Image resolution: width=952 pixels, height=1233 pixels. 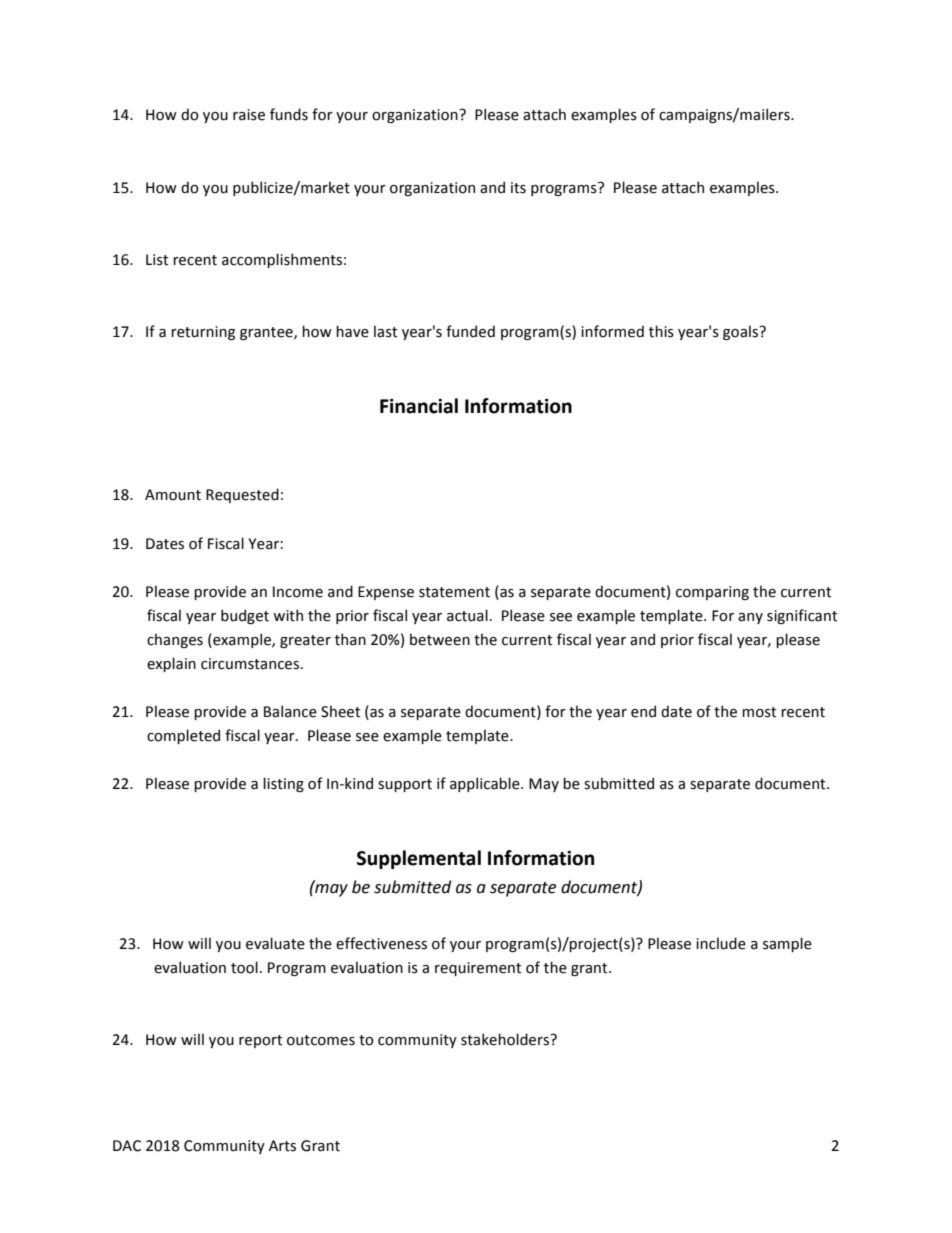 I want to click on Arts, so click(x=282, y=1146).
